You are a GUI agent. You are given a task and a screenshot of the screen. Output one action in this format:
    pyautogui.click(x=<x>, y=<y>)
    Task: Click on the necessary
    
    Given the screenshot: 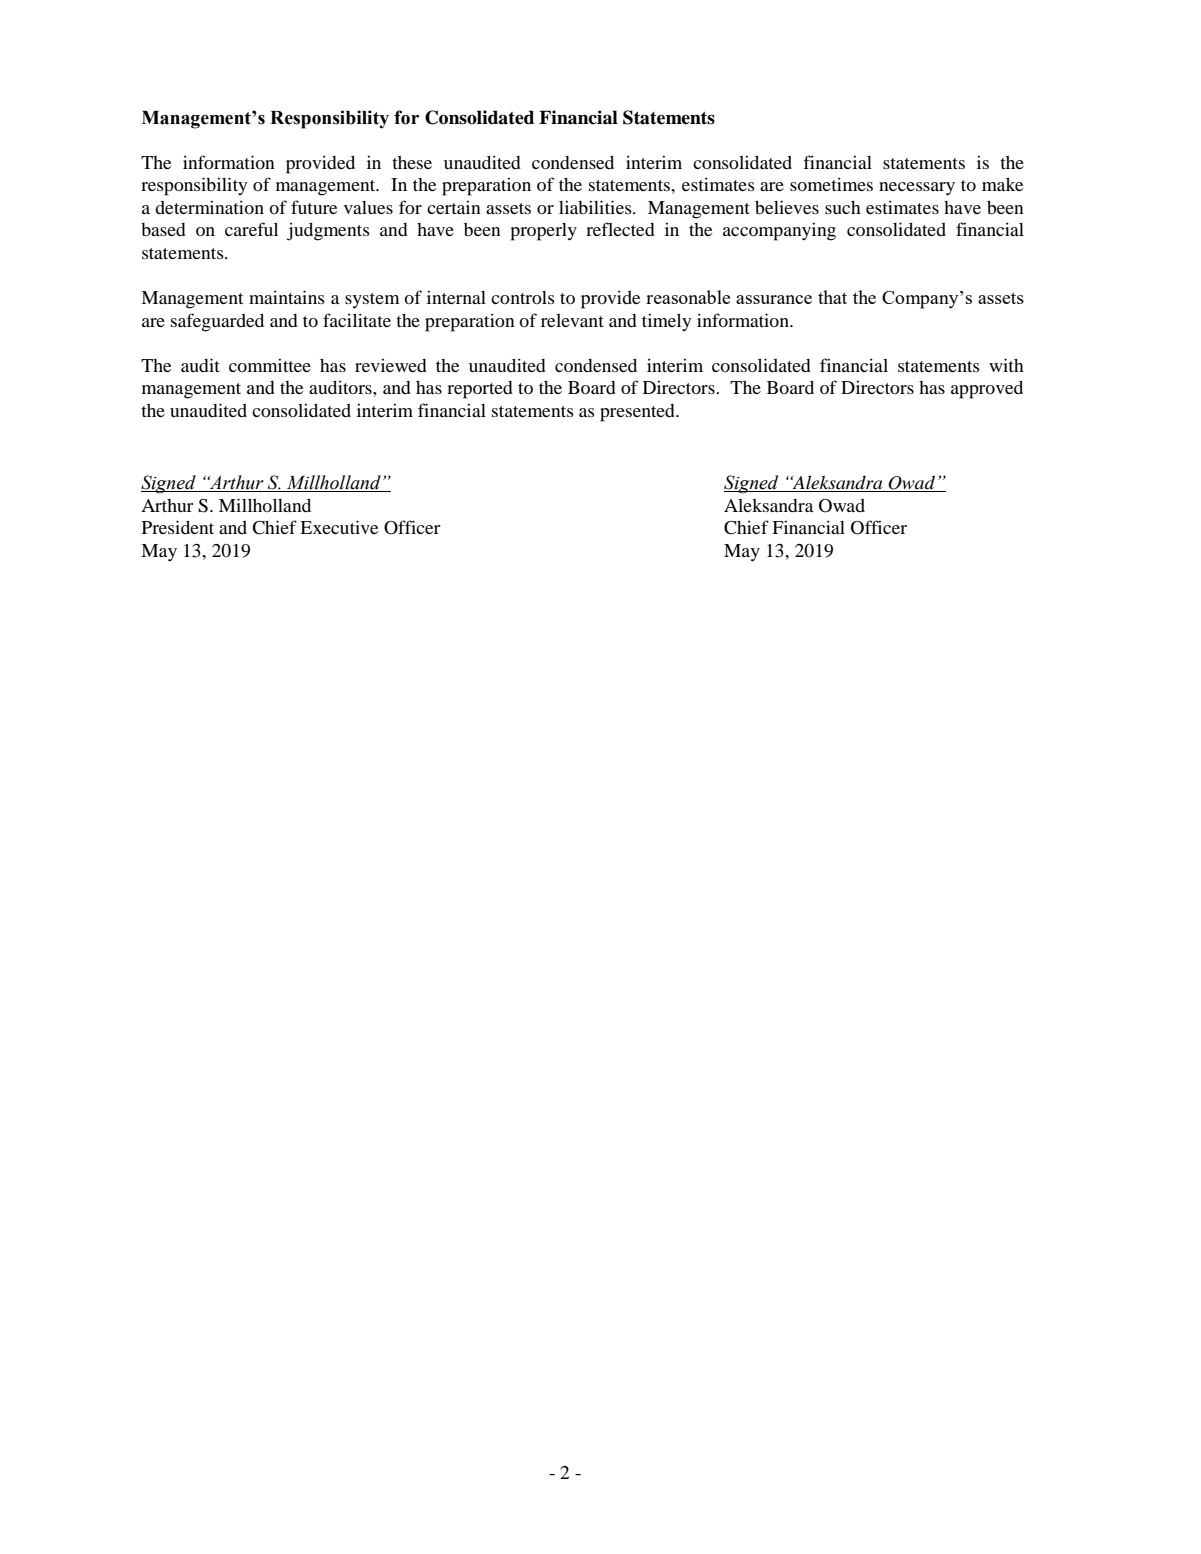 What is the action you would take?
    pyautogui.click(x=917, y=189)
